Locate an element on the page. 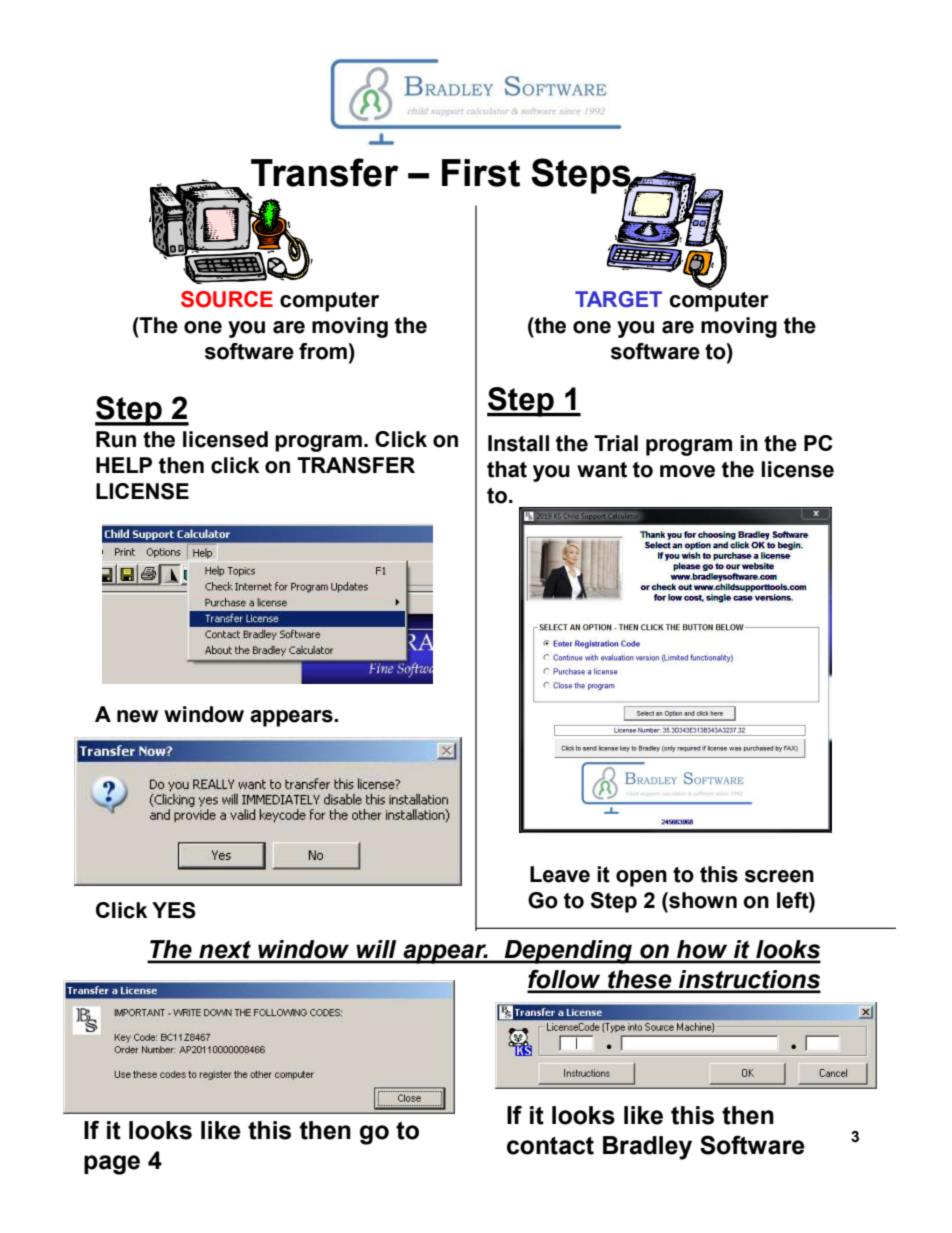  Run is located at coordinates (116, 439).
